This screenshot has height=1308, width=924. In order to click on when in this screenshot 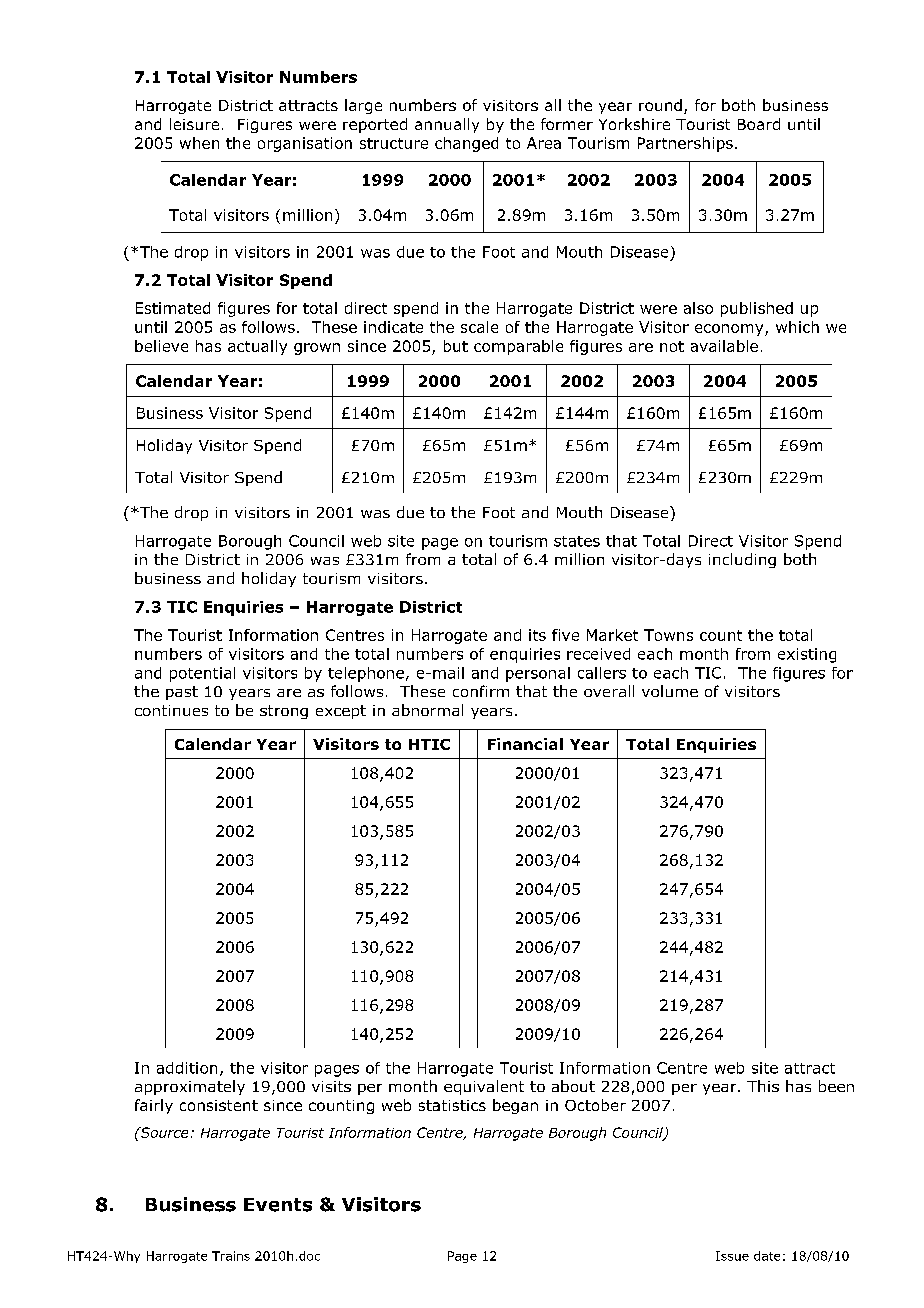, I will do `click(199, 143)`.
